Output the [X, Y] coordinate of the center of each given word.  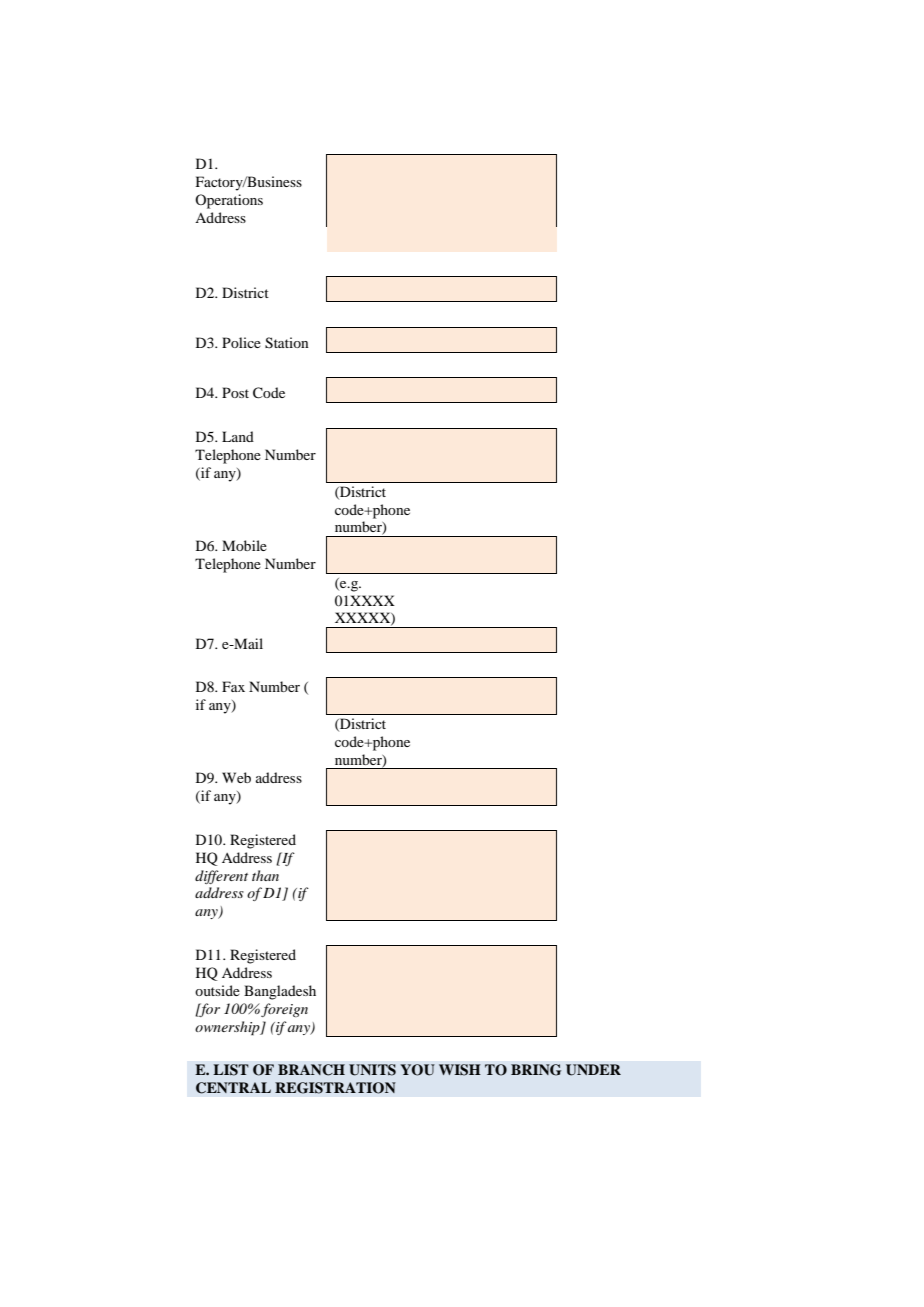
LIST [231, 1070]
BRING [536, 1070]
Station [287, 343]
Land [238, 436]
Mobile [244, 545]
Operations [229, 201]
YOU [417, 1070]
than [265, 875]
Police [241, 342]
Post [235, 392]
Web [236, 777]
